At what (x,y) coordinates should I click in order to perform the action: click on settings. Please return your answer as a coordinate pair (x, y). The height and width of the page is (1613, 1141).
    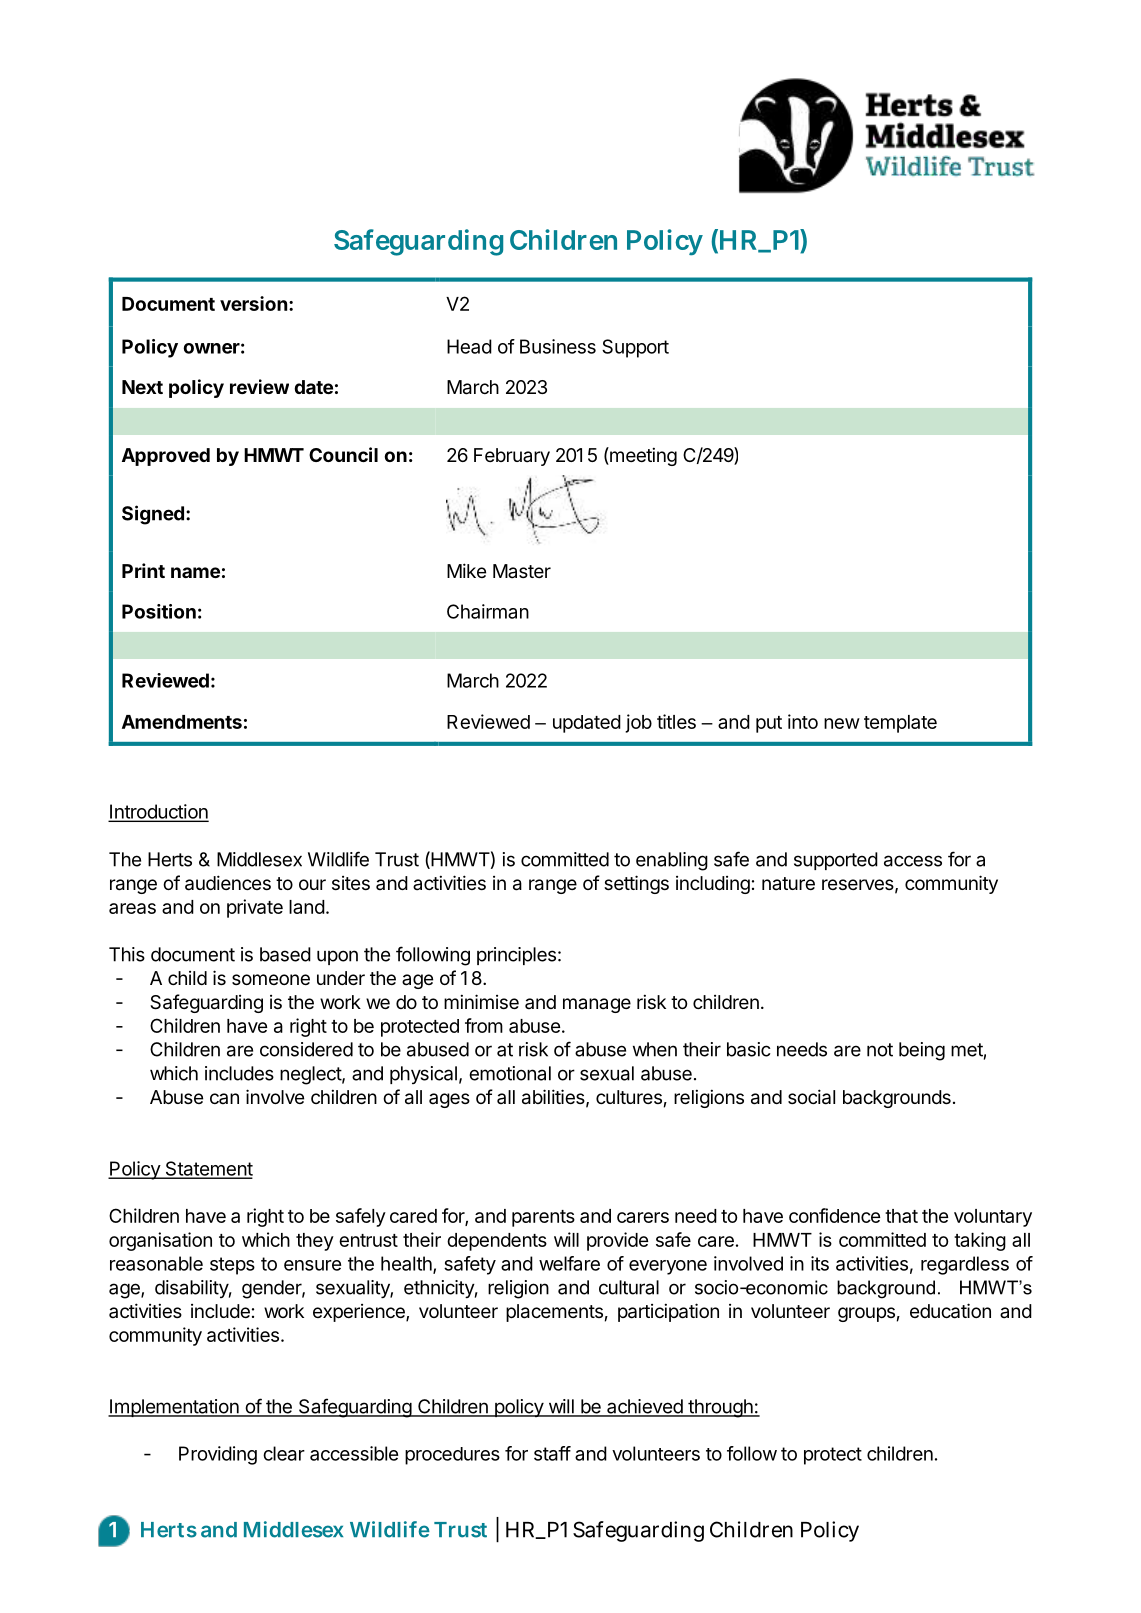
    Looking at the image, I should click on (636, 884).
